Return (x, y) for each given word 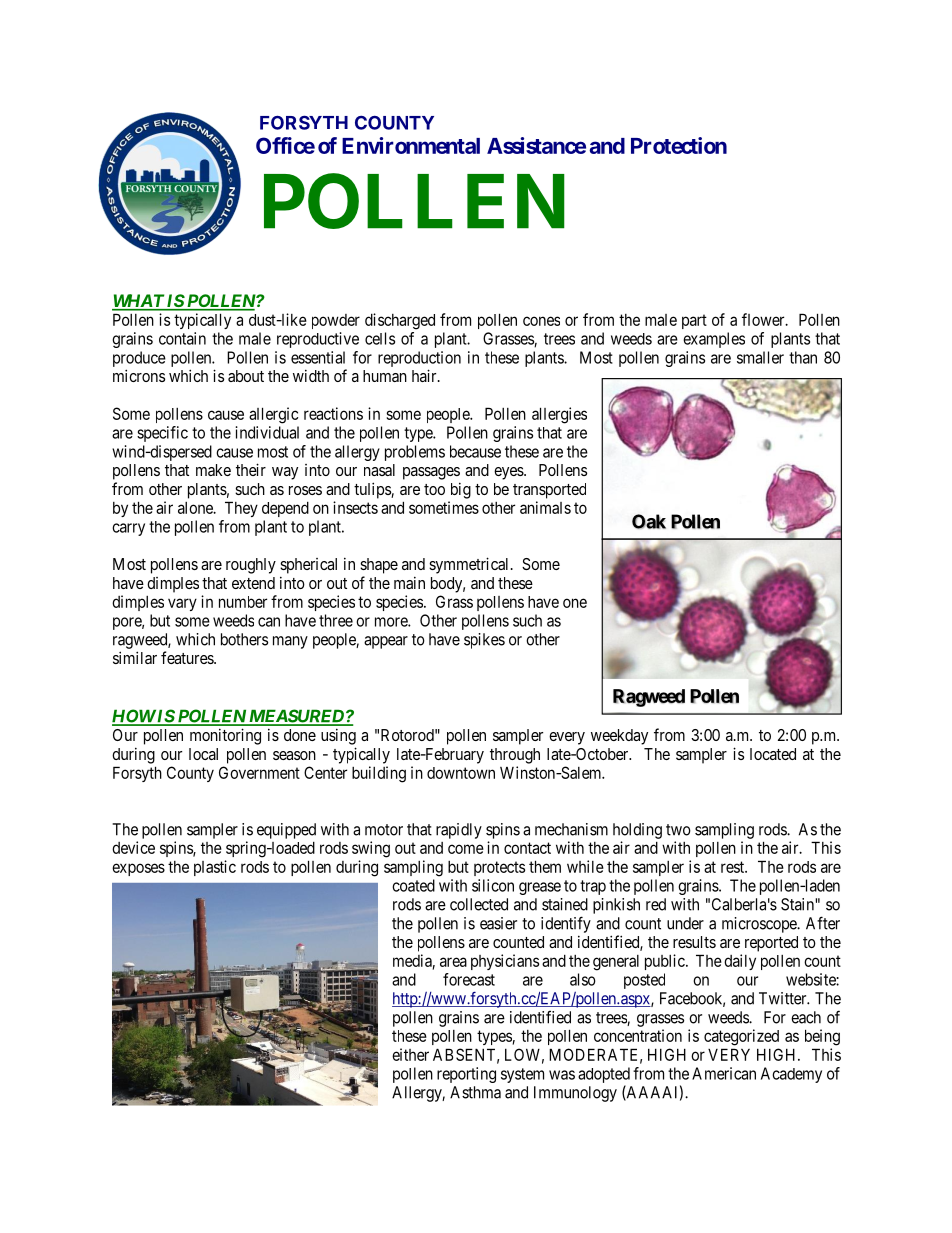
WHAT (138, 302)
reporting (466, 1075)
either (410, 1054)
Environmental (411, 145)
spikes (484, 641)
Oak (649, 521)
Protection (679, 145)
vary (182, 604)
